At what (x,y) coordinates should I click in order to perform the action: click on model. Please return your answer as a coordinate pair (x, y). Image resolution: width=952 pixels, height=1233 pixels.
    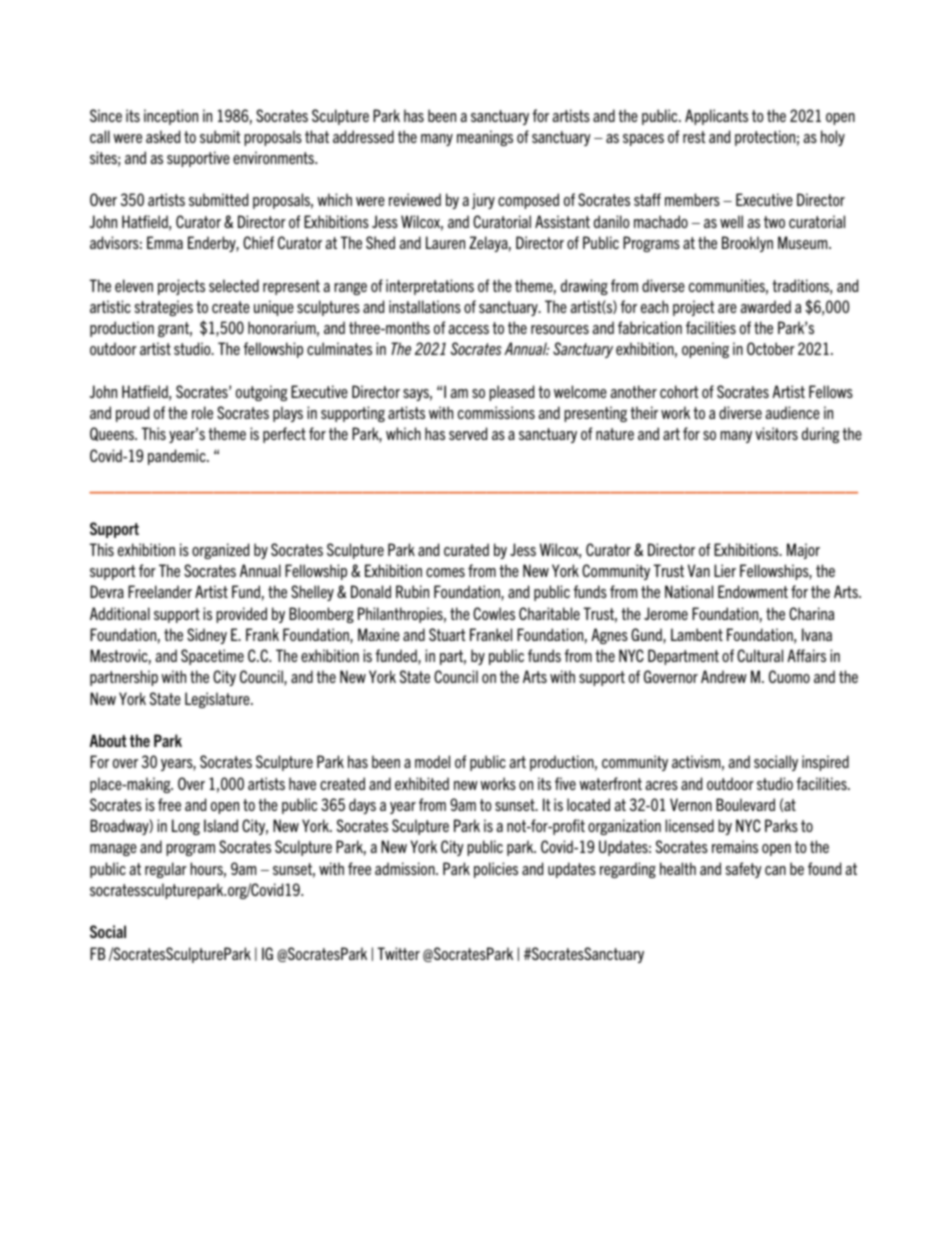
    Looking at the image, I should click on (432, 761).
